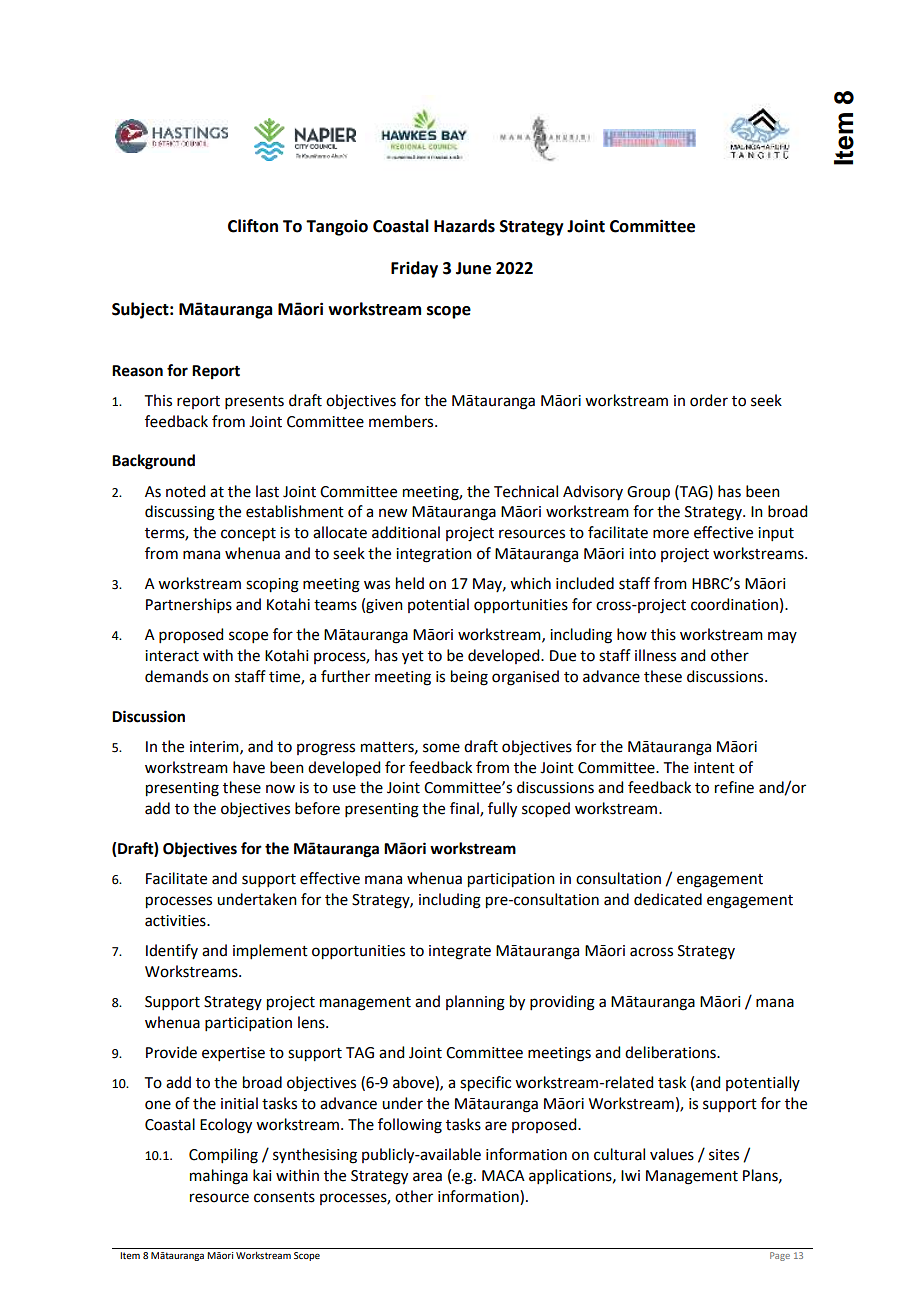  What do you see at coordinates (475, 1003) in the screenshot?
I see `planning` at bounding box center [475, 1003].
